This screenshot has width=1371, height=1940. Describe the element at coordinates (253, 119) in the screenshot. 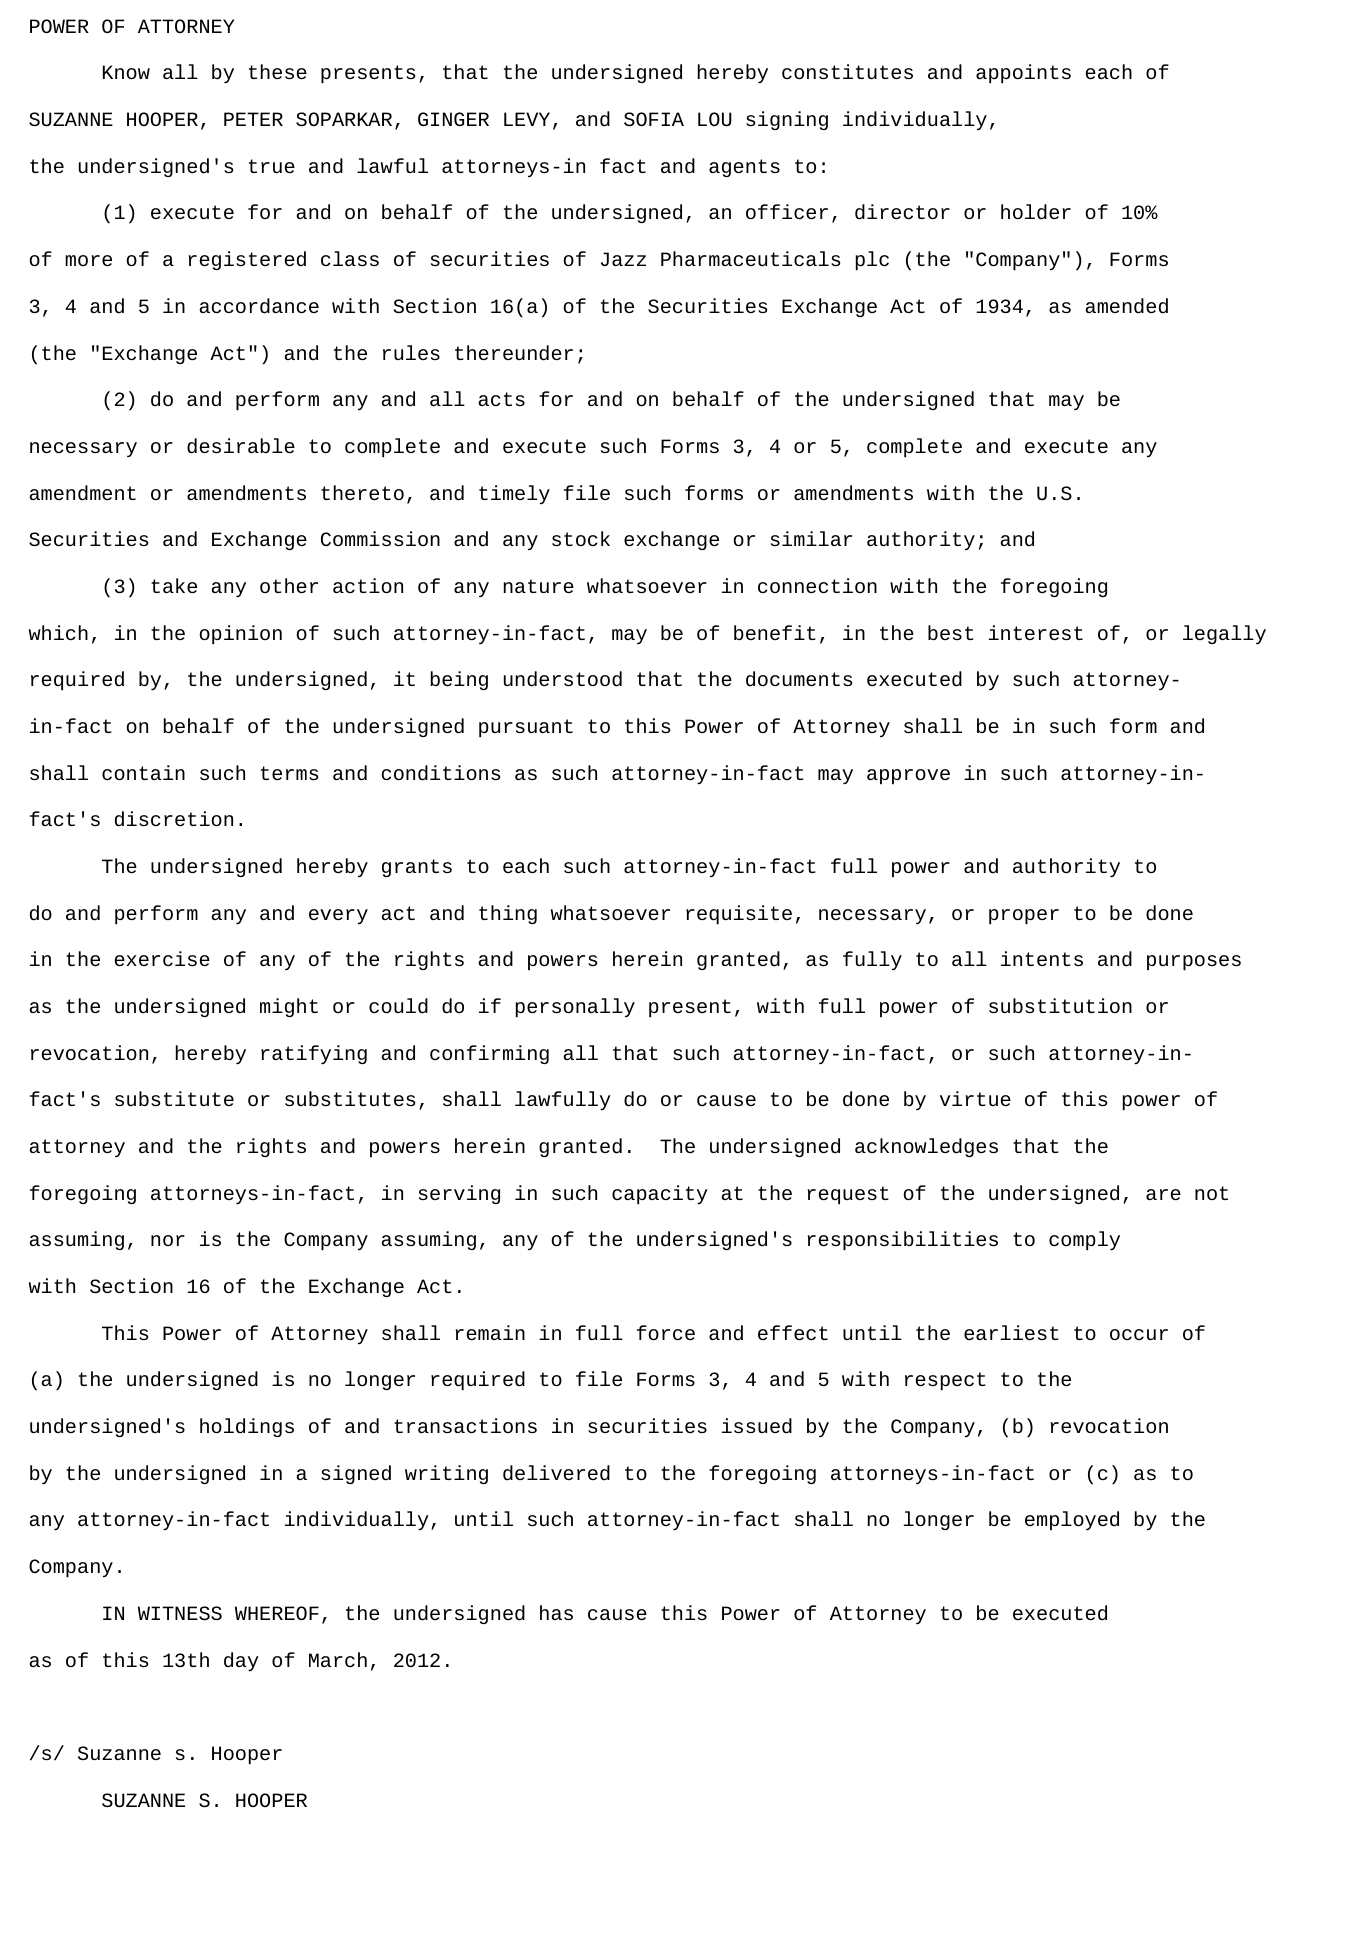

I see `PETER` at that location.
